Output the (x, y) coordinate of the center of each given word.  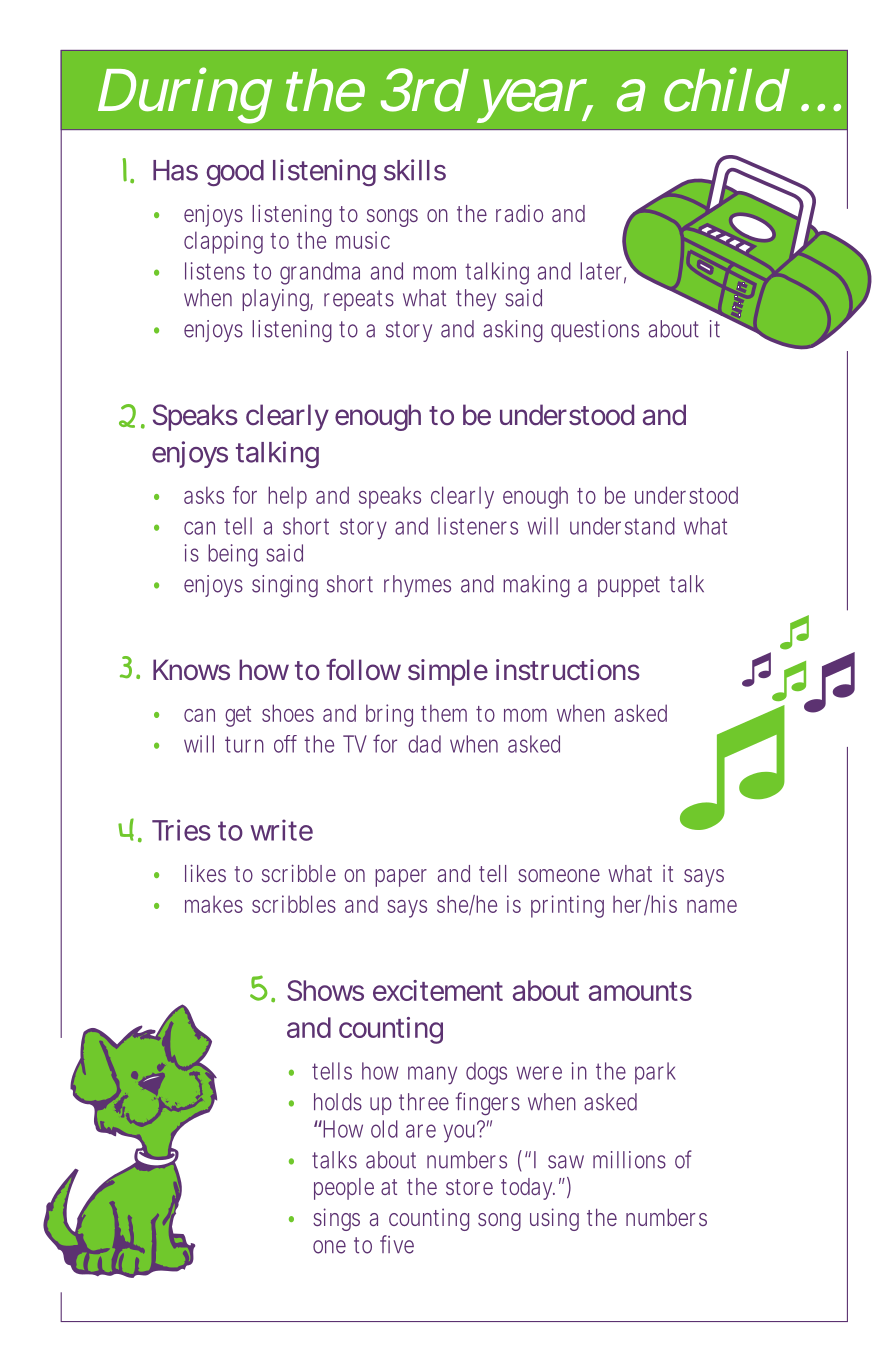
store (469, 1187)
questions (595, 331)
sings (336, 1219)
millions (629, 1160)
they (476, 300)
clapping (223, 242)
